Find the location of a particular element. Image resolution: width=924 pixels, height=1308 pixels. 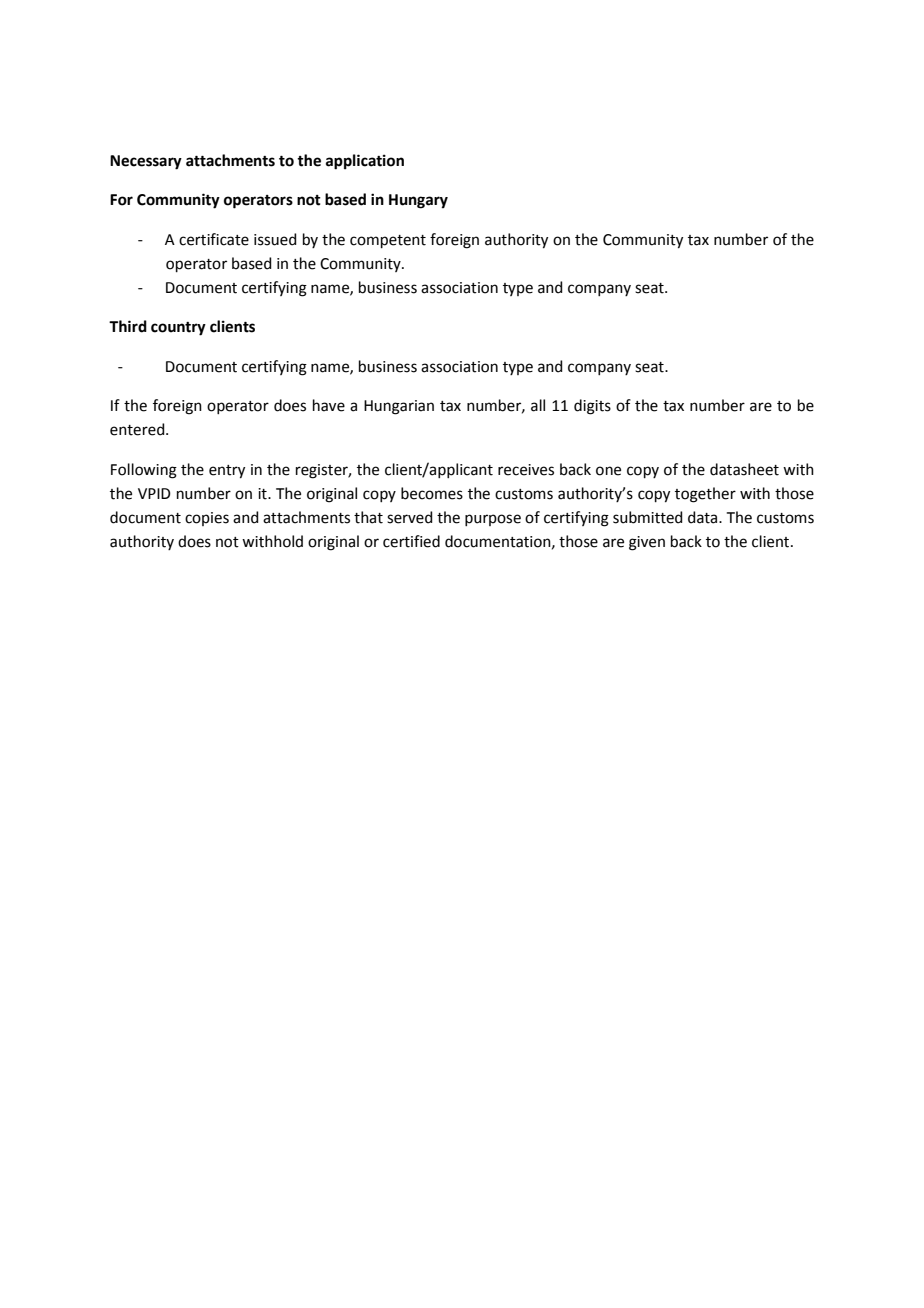

receives is located at coordinates (526, 470).
